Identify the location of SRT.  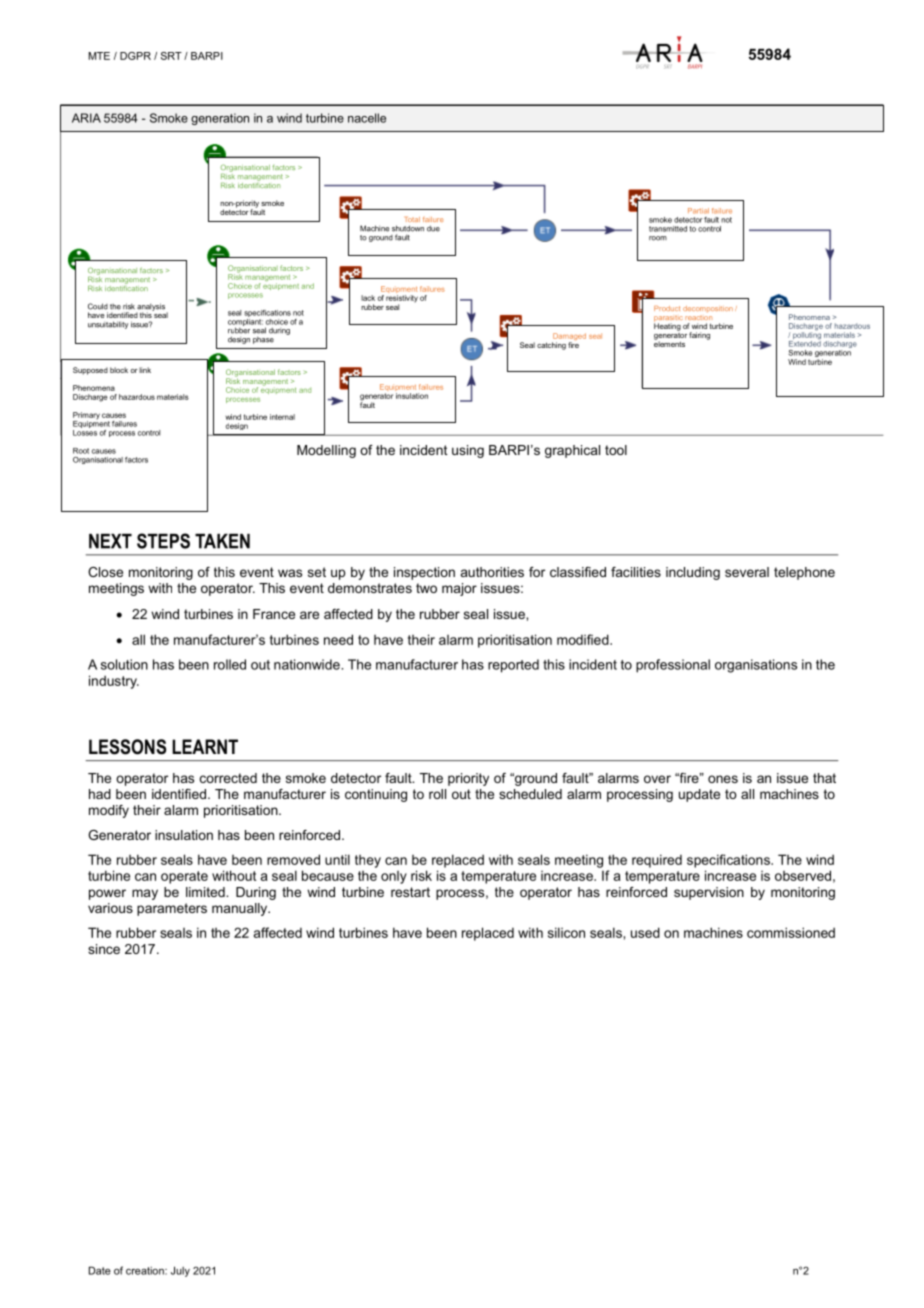
(171, 56).
